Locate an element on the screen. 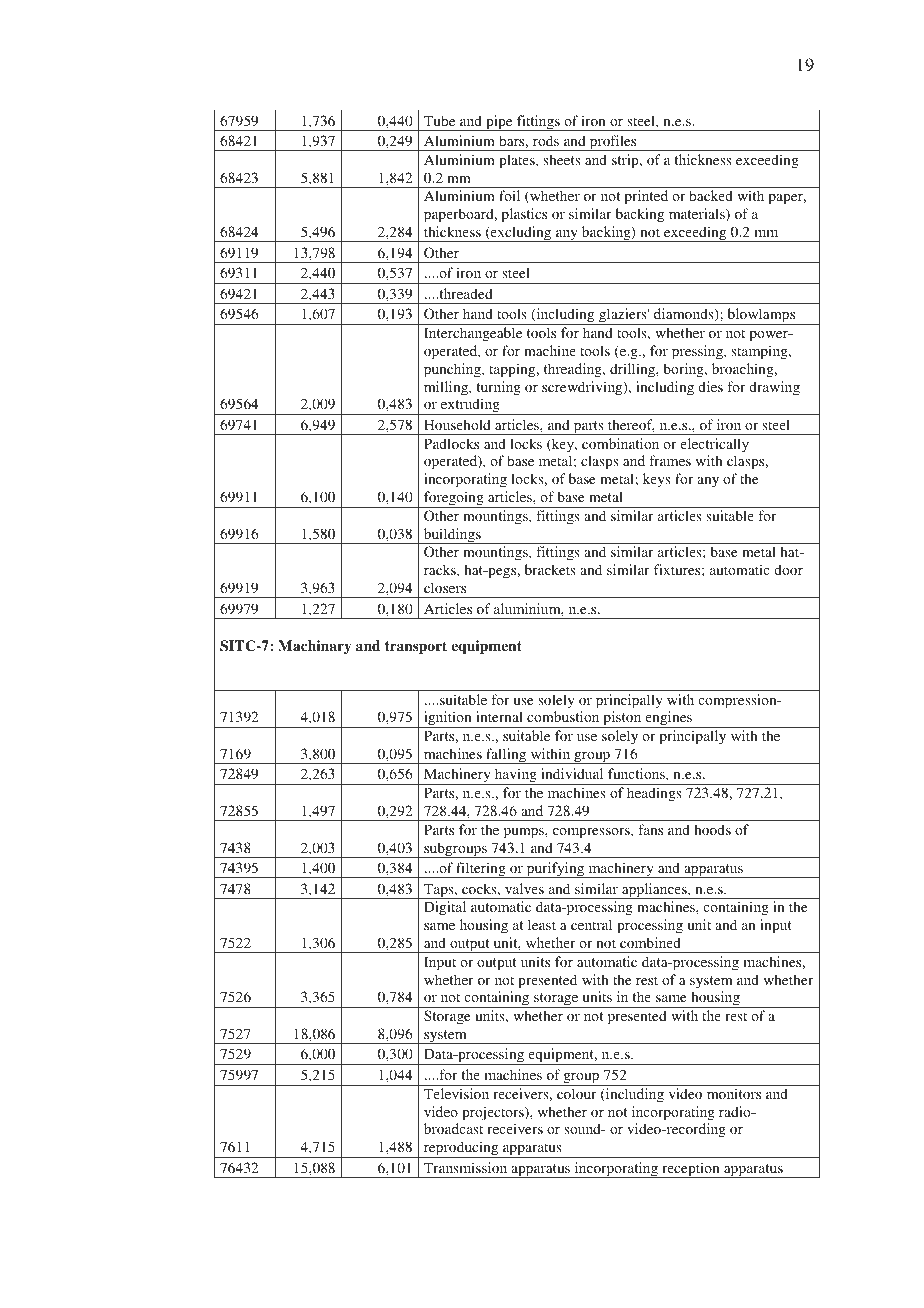 This screenshot has width=924, height=1308. foregoing is located at coordinates (454, 499).
